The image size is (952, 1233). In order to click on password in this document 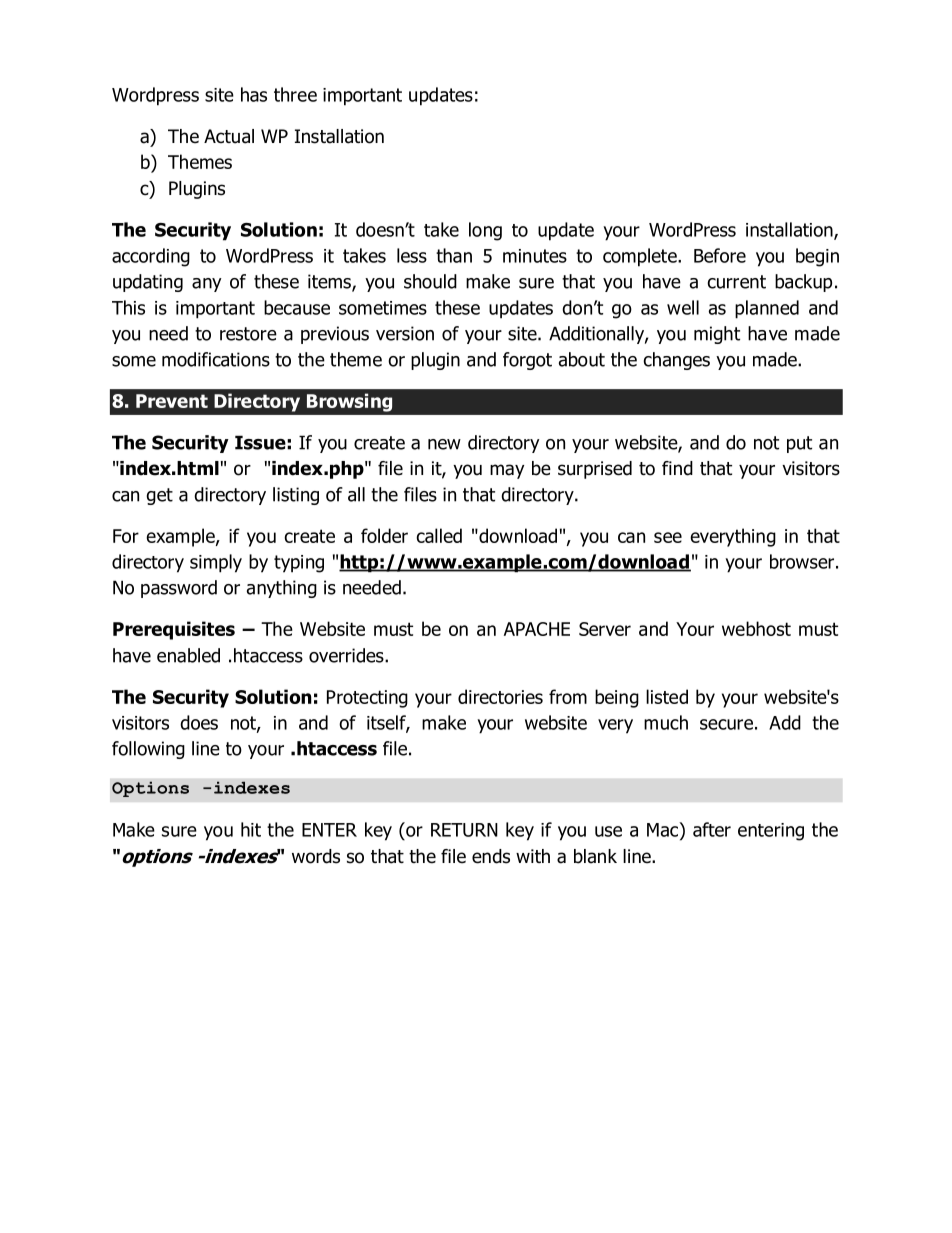, I will do `click(179, 589)`.
